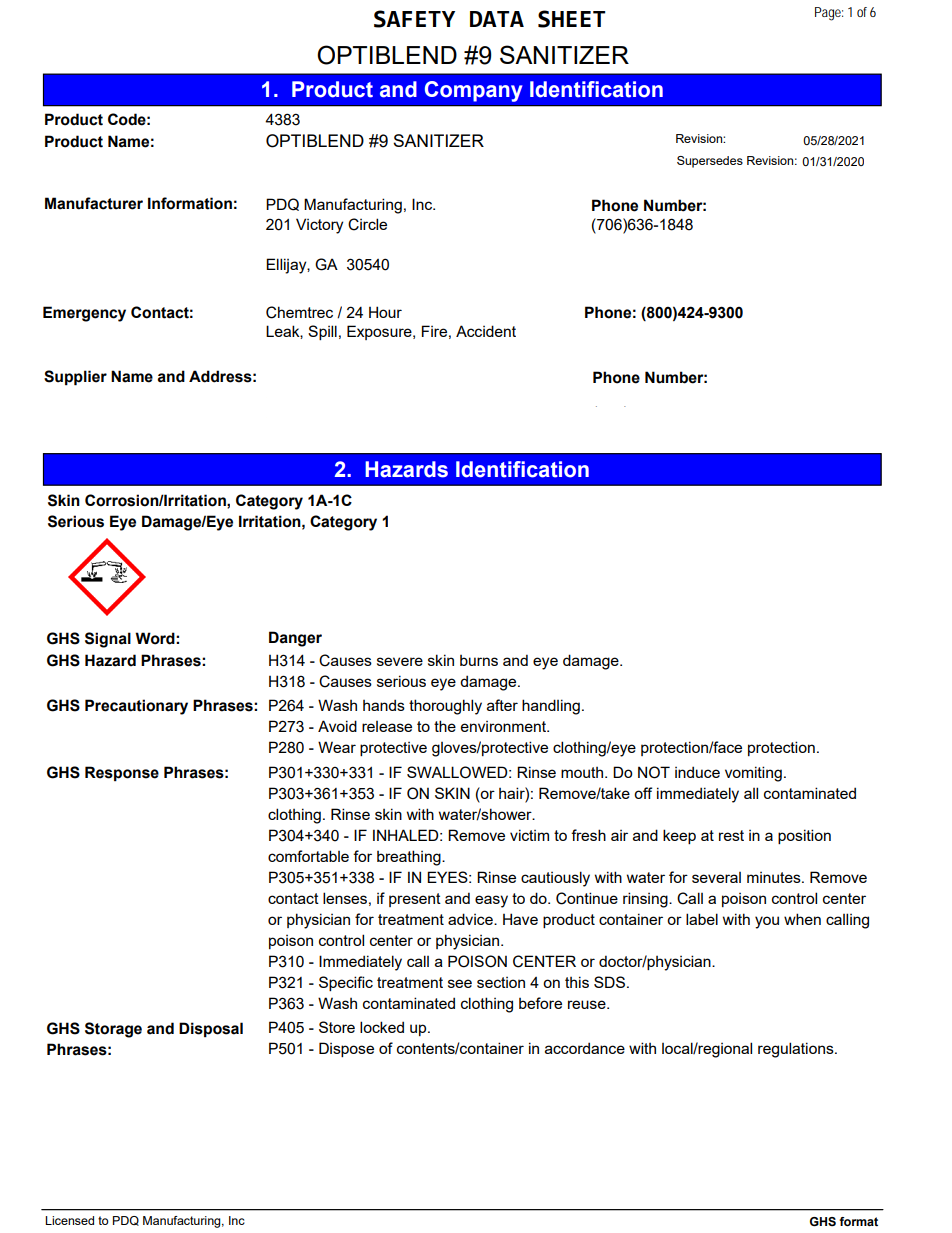 The width and height of the page is (952, 1233). What do you see at coordinates (486, 331) in the page?
I see `Accident` at bounding box center [486, 331].
